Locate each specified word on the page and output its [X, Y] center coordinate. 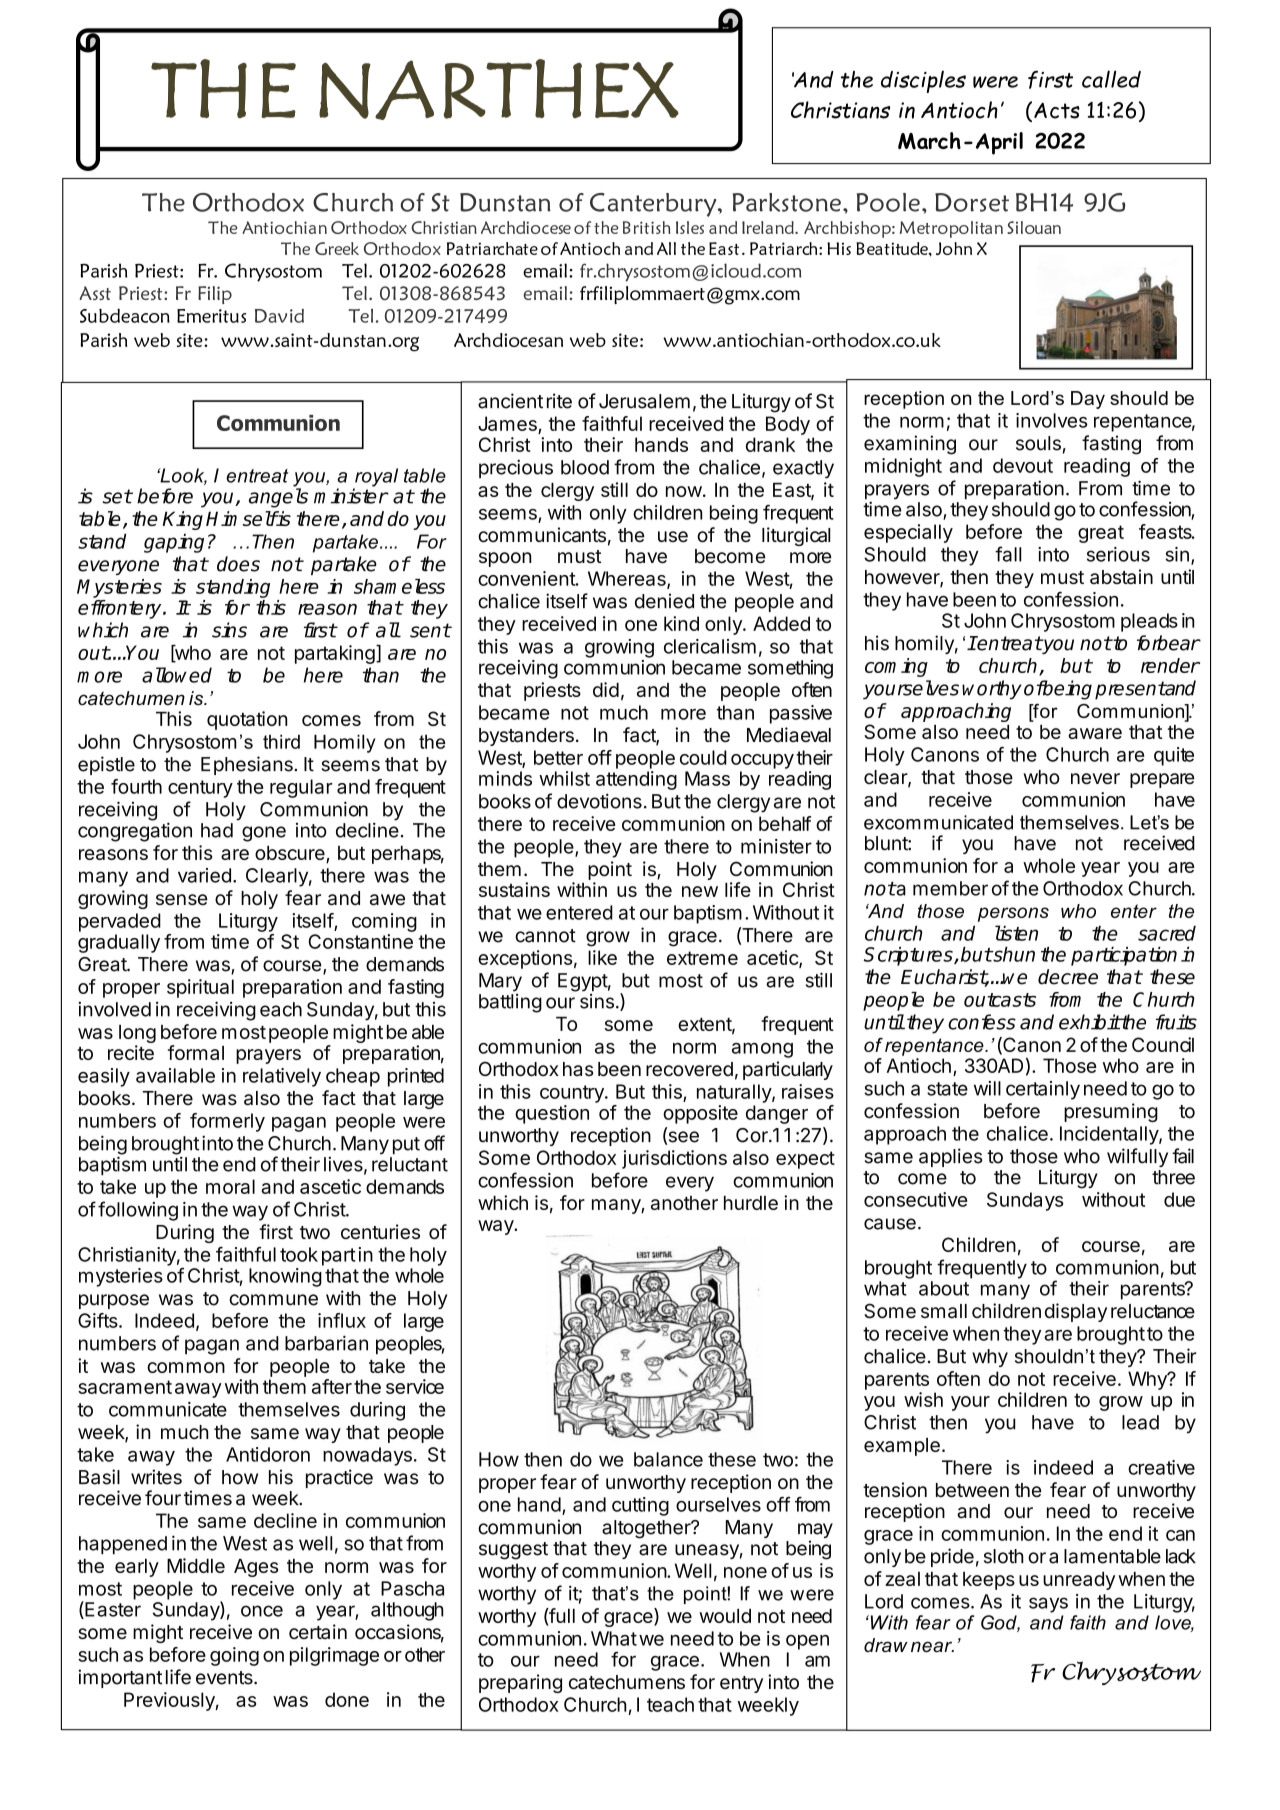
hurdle [751, 1203]
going [234, 1656]
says [1048, 1605]
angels [278, 498]
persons [1013, 914]
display [1076, 1312]
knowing [285, 1277]
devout [1023, 465]
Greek [337, 248]
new [700, 891]
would [725, 1616]
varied [204, 875]
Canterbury [654, 205]
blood [585, 467]
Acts [1057, 110]
